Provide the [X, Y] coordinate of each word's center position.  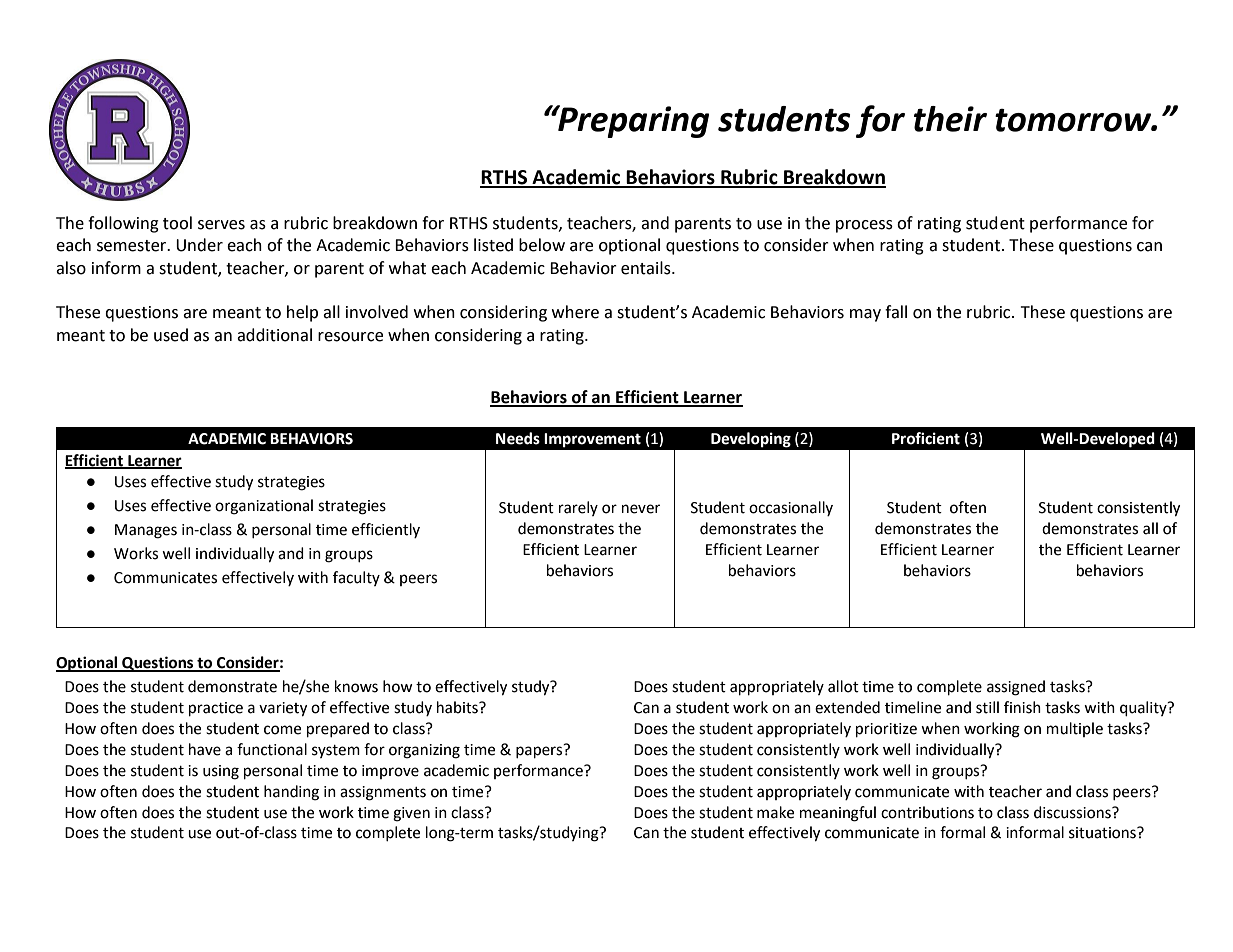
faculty [356, 578]
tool [177, 223]
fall [896, 312]
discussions [1073, 812]
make [775, 812]
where [575, 312]
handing [291, 793]
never [641, 509]
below [542, 245]
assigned [1016, 688]
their [950, 119]
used [171, 335]
